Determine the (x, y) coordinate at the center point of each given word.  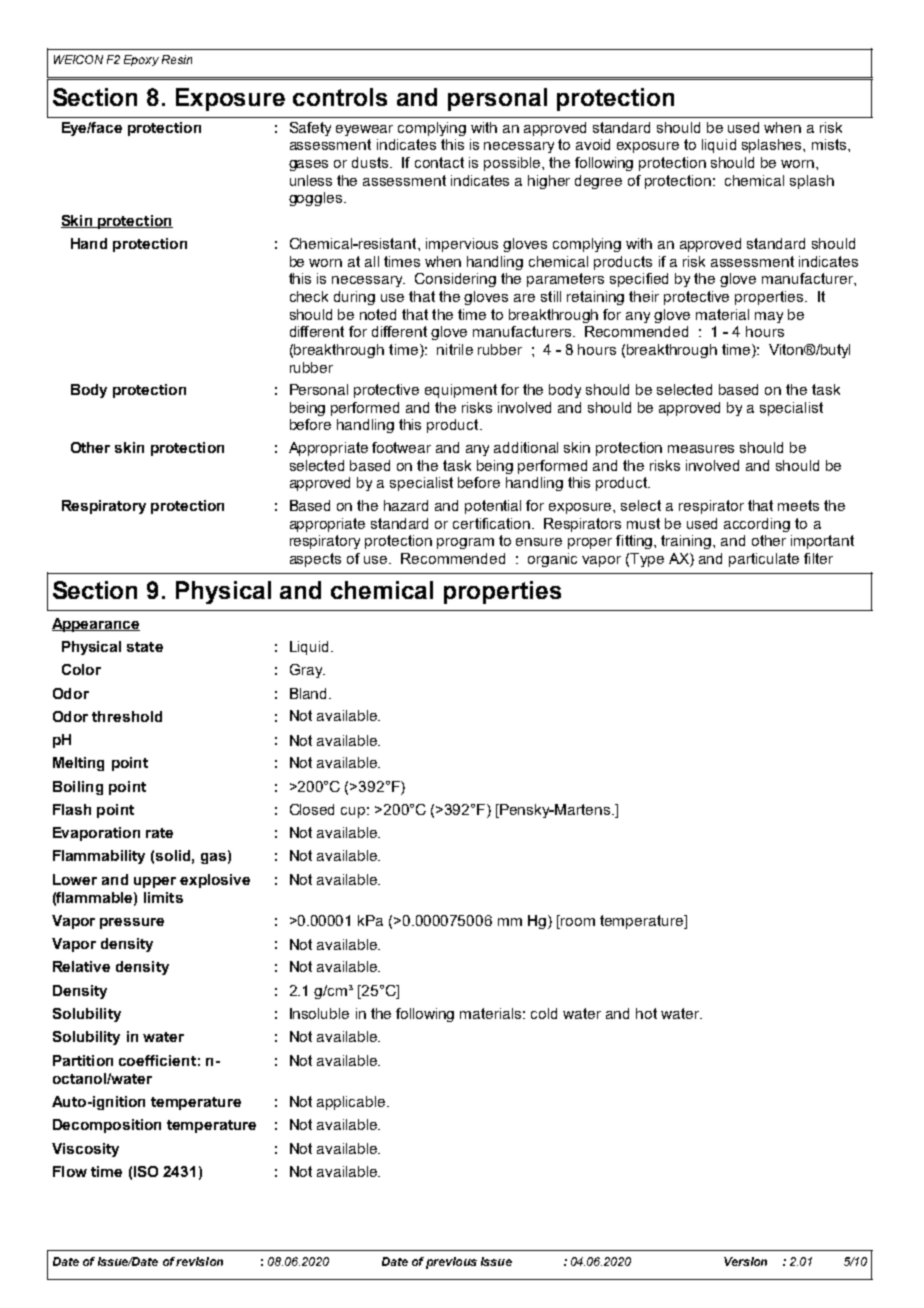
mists (830, 144)
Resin (177, 59)
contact (439, 162)
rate (159, 833)
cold (544, 1013)
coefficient (157, 1060)
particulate (764, 560)
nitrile (455, 349)
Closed (312, 809)
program (465, 543)
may (769, 317)
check (309, 296)
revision (199, 1261)
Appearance (96, 625)
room (577, 920)
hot (646, 1013)
